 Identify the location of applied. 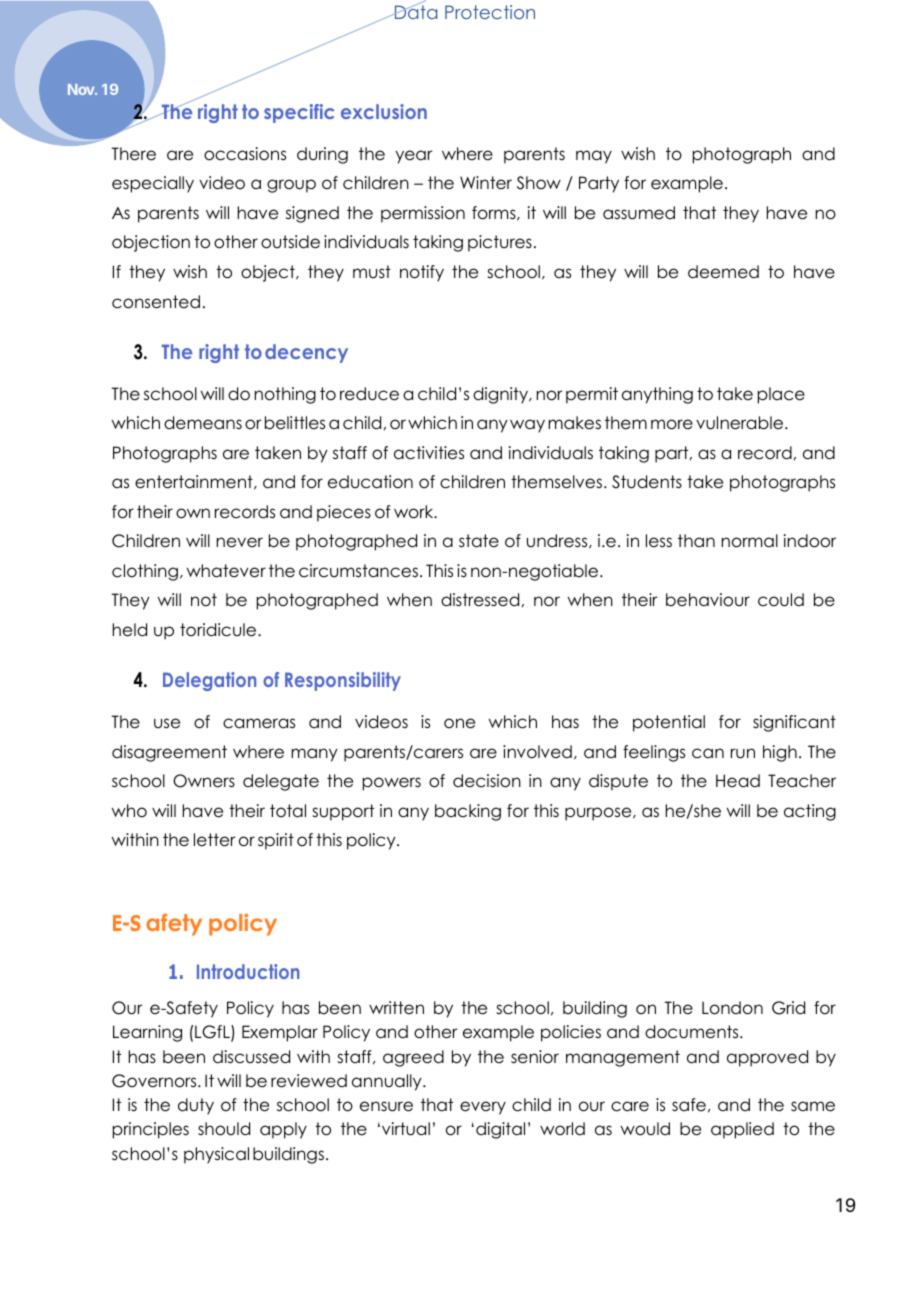
(742, 1130).
